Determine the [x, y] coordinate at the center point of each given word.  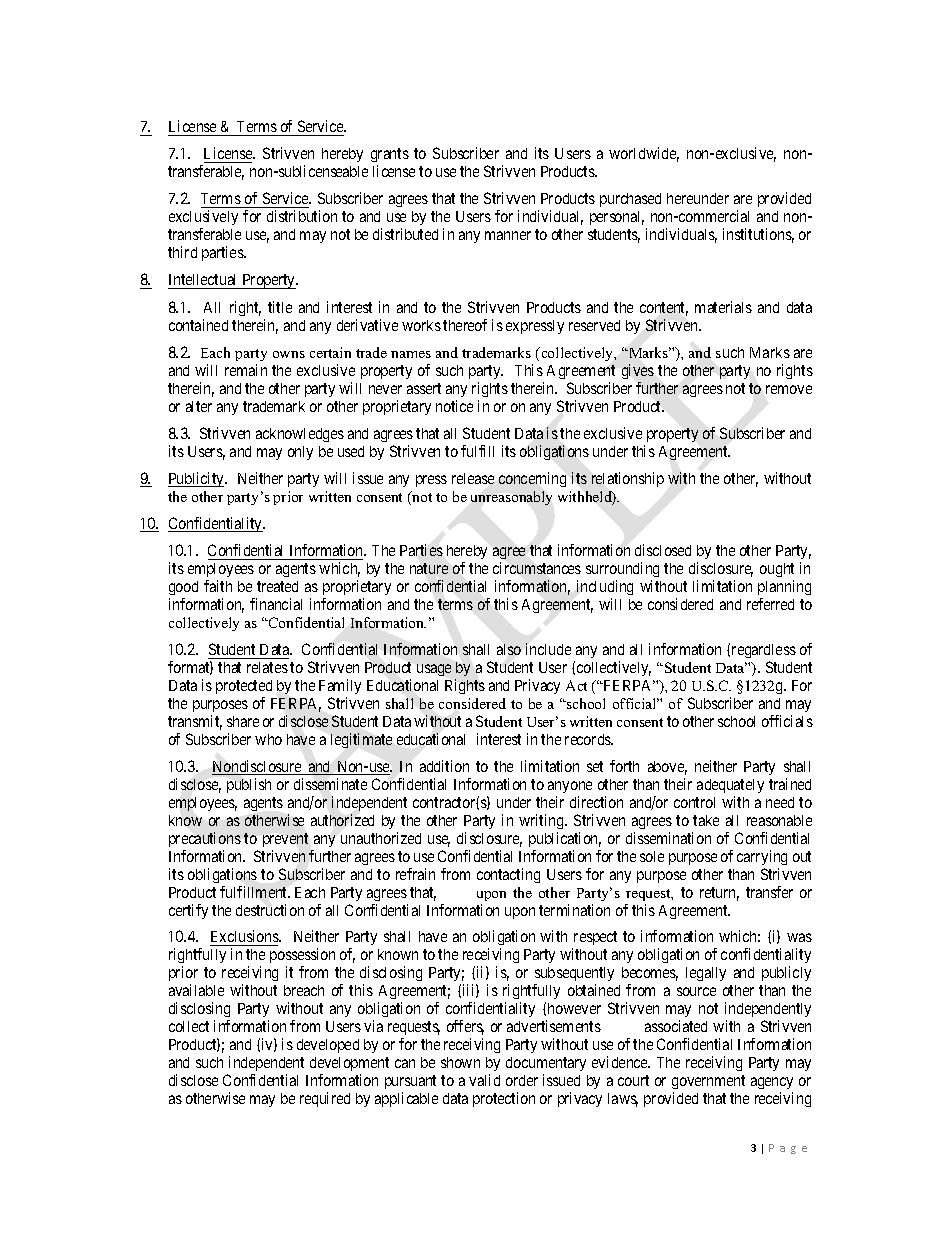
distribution [302, 216]
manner [508, 235]
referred [770, 604]
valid [484, 1080]
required [325, 1099]
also [509, 649]
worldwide [644, 154]
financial [276, 604]
